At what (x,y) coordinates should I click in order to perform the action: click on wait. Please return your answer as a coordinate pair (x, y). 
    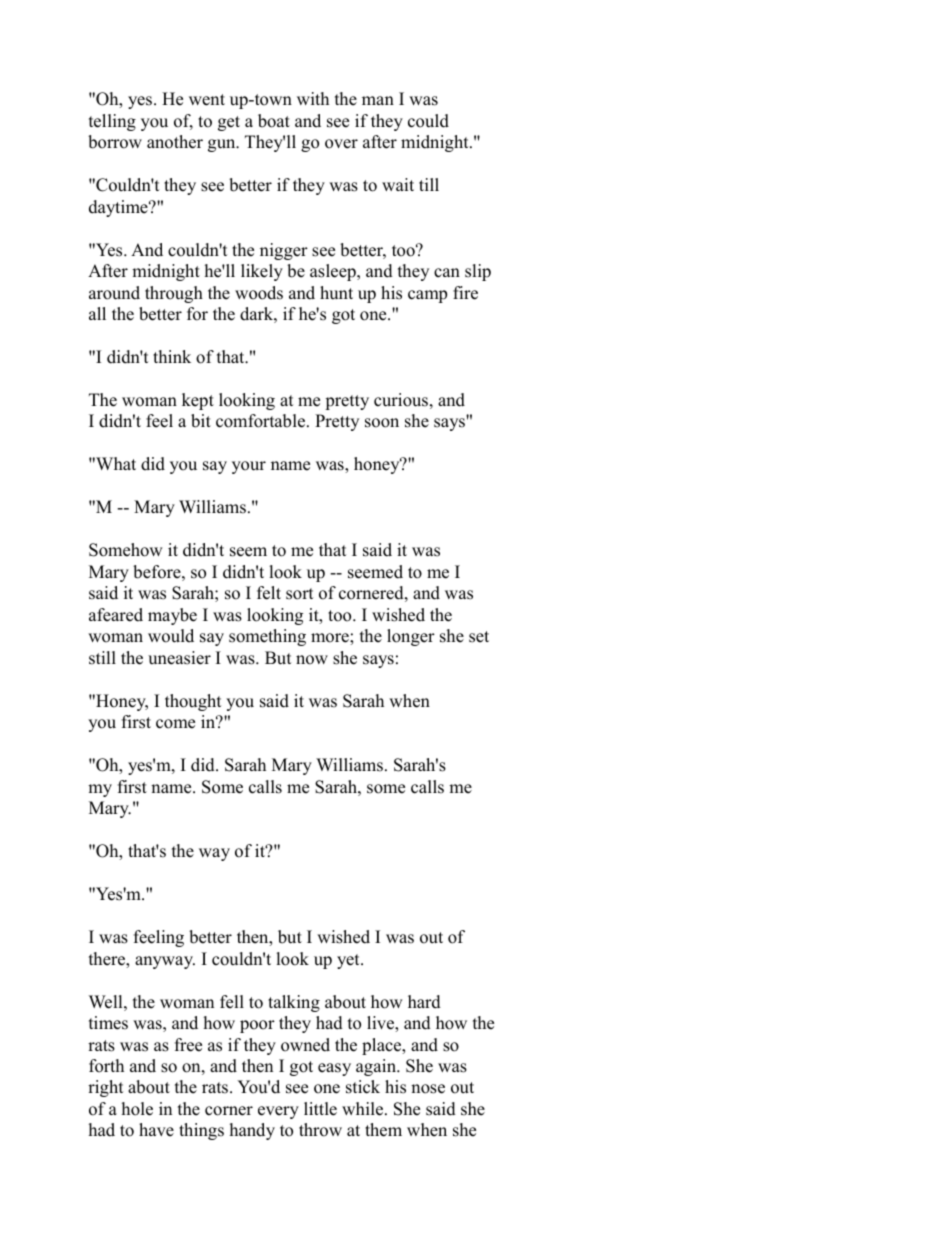
    Looking at the image, I should click on (398, 184).
